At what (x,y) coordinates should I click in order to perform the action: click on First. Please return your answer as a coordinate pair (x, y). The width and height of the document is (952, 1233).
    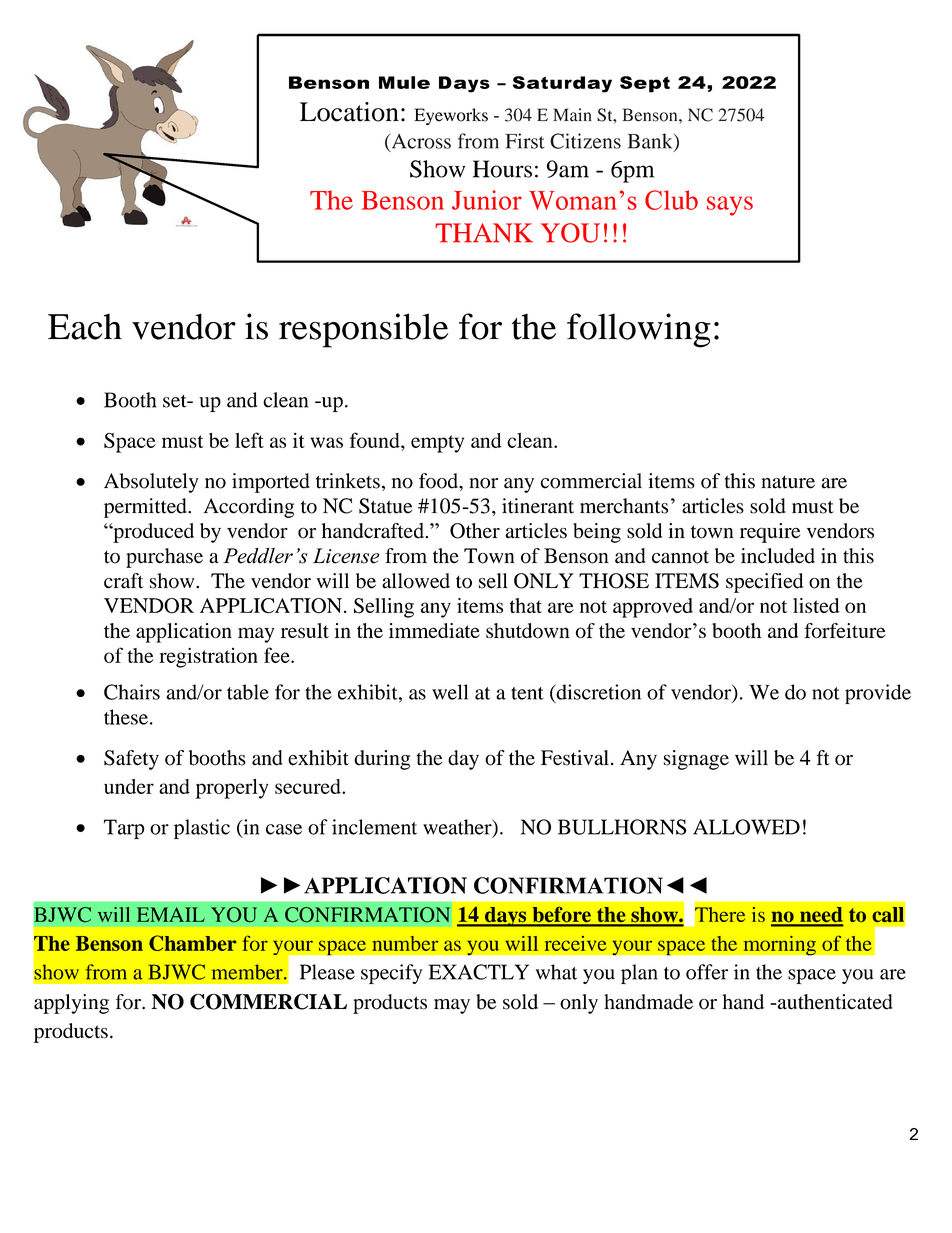
    Looking at the image, I should click on (525, 141).
